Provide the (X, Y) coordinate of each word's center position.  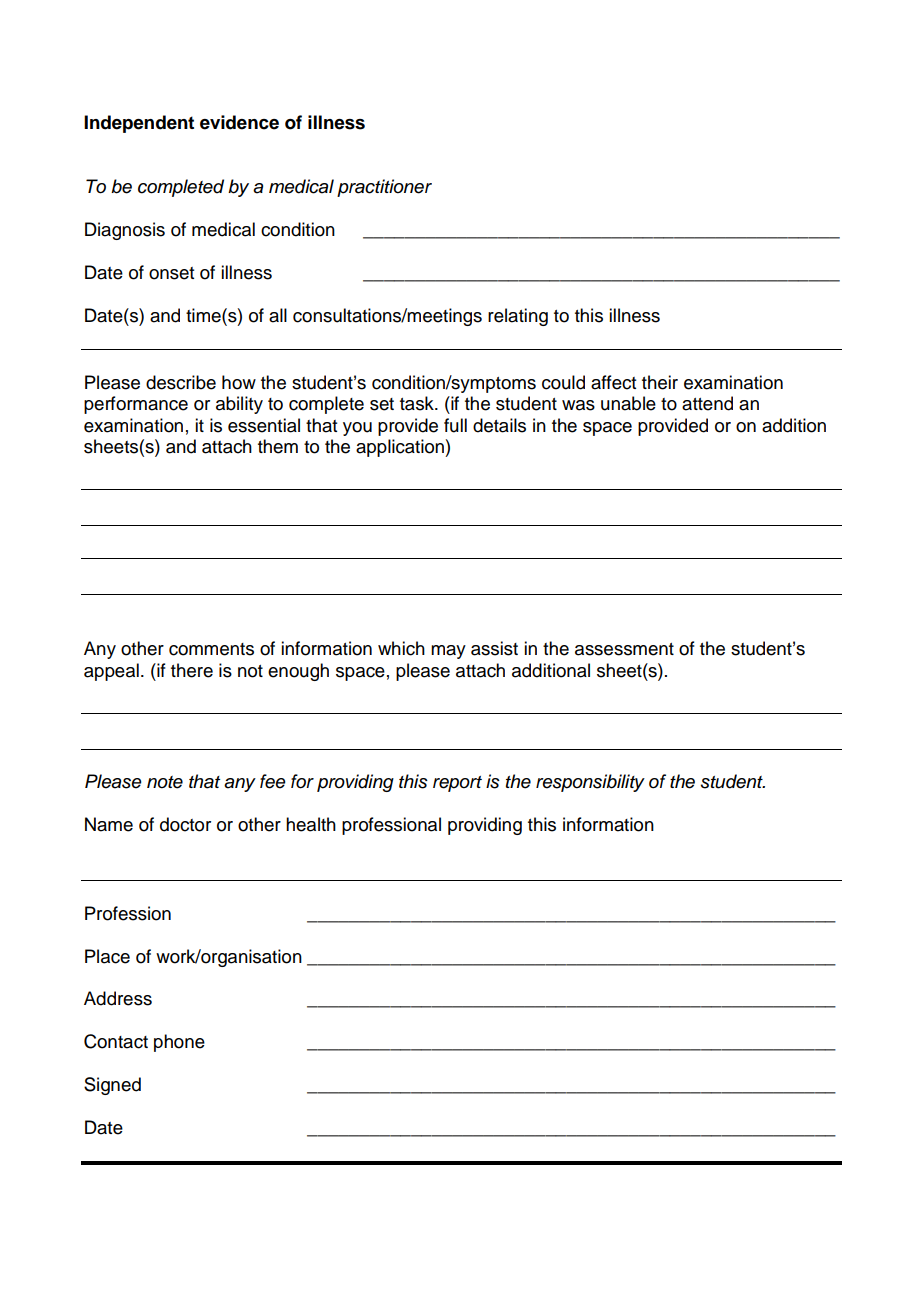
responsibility (590, 783)
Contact (116, 1041)
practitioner (384, 188)
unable (628, 403)
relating (518, 317)
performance (136, 405)
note (165, 782)
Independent (139, 124)
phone (179, 1043)
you (357, 429)
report (457, 784)
